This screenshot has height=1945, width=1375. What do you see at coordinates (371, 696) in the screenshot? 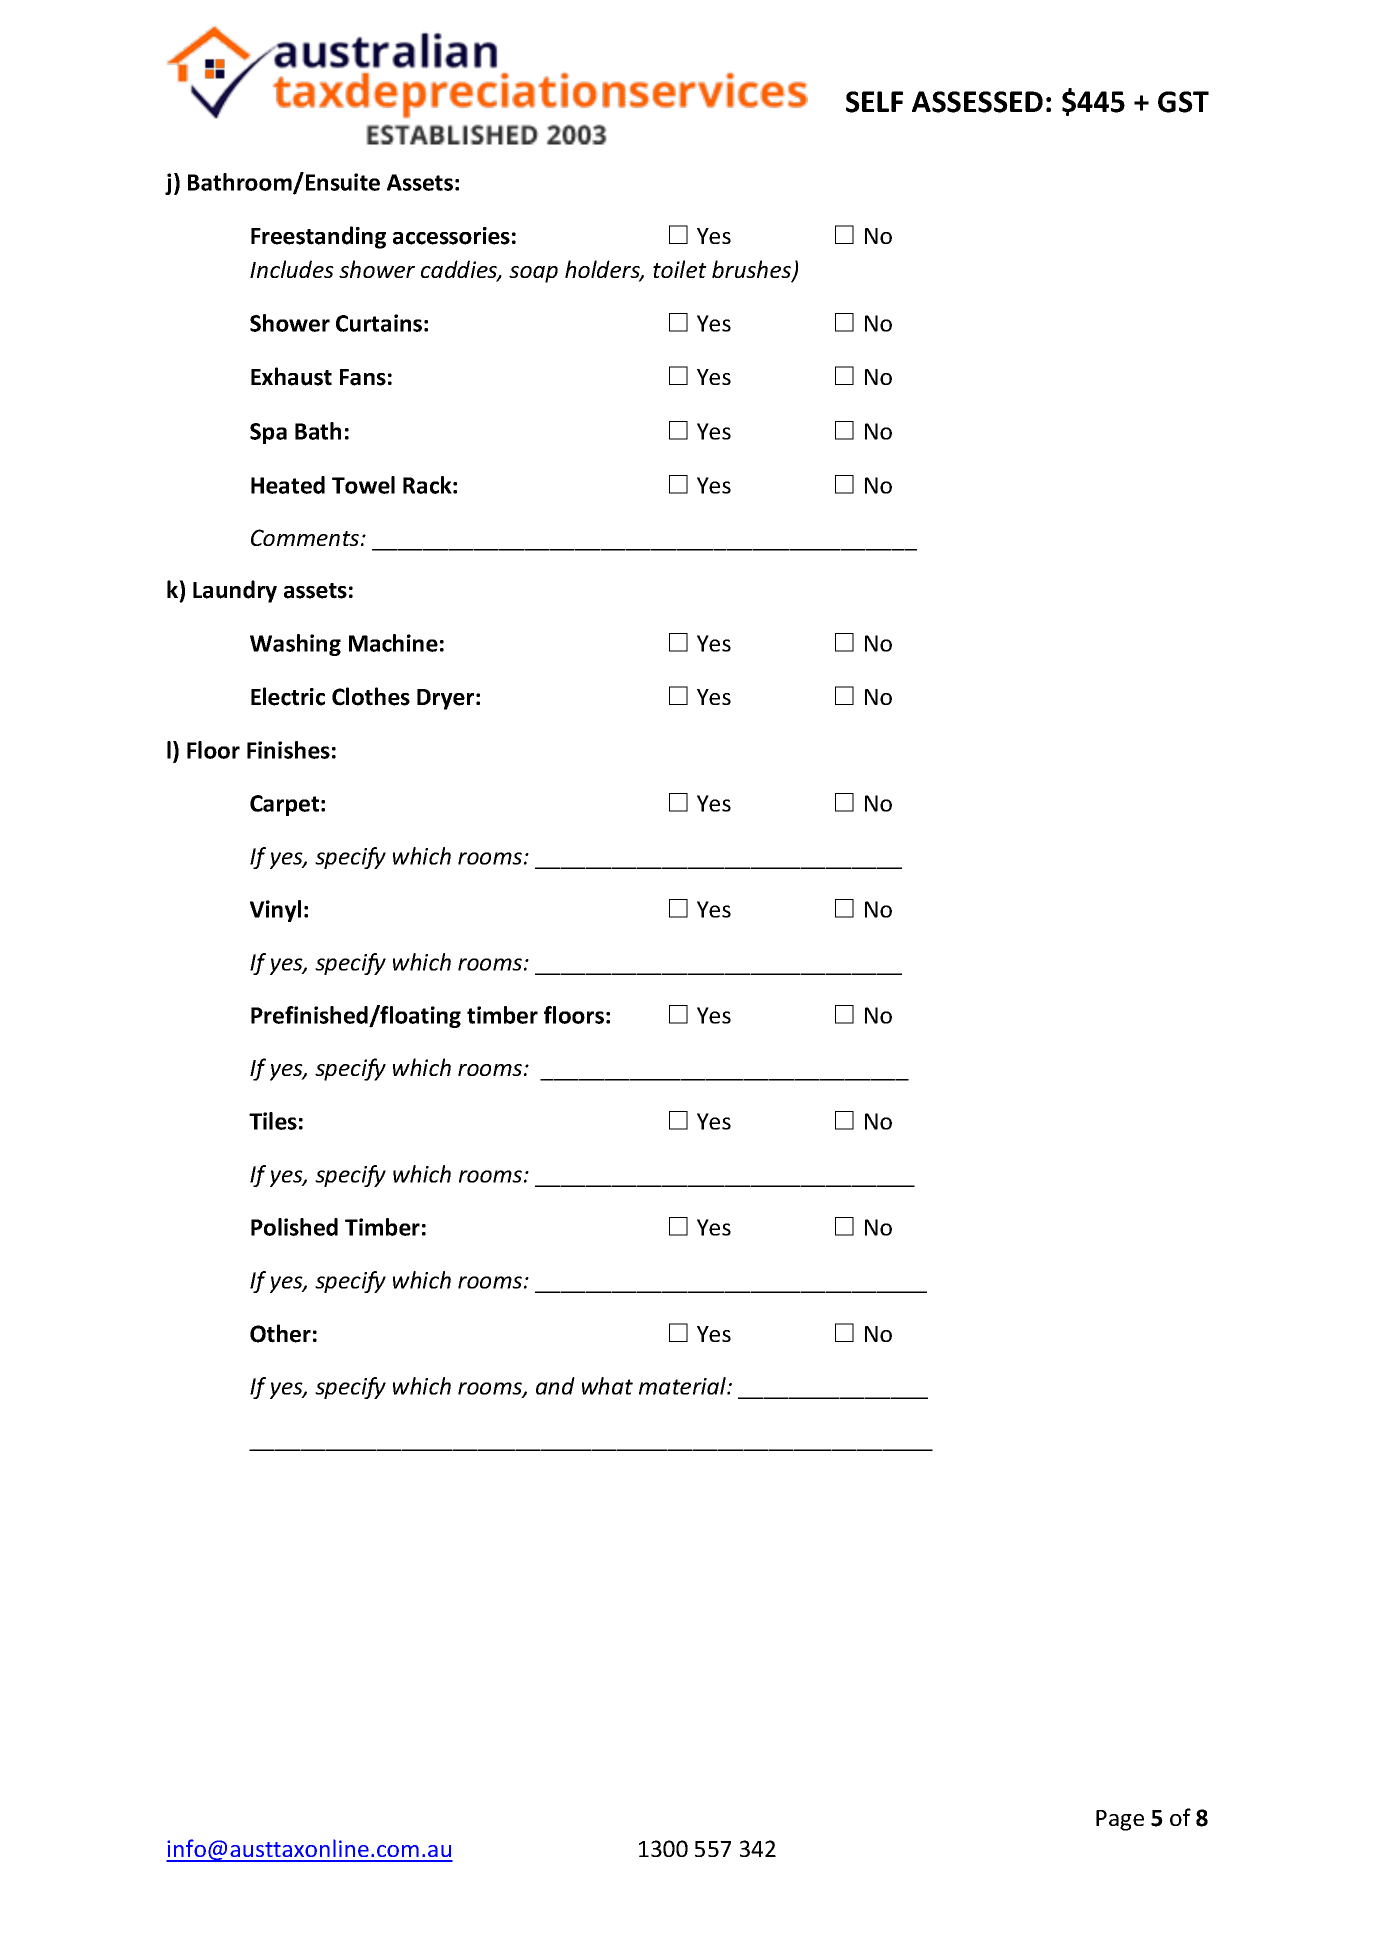
I see `Clothes` at bounding box center [371, 696].
